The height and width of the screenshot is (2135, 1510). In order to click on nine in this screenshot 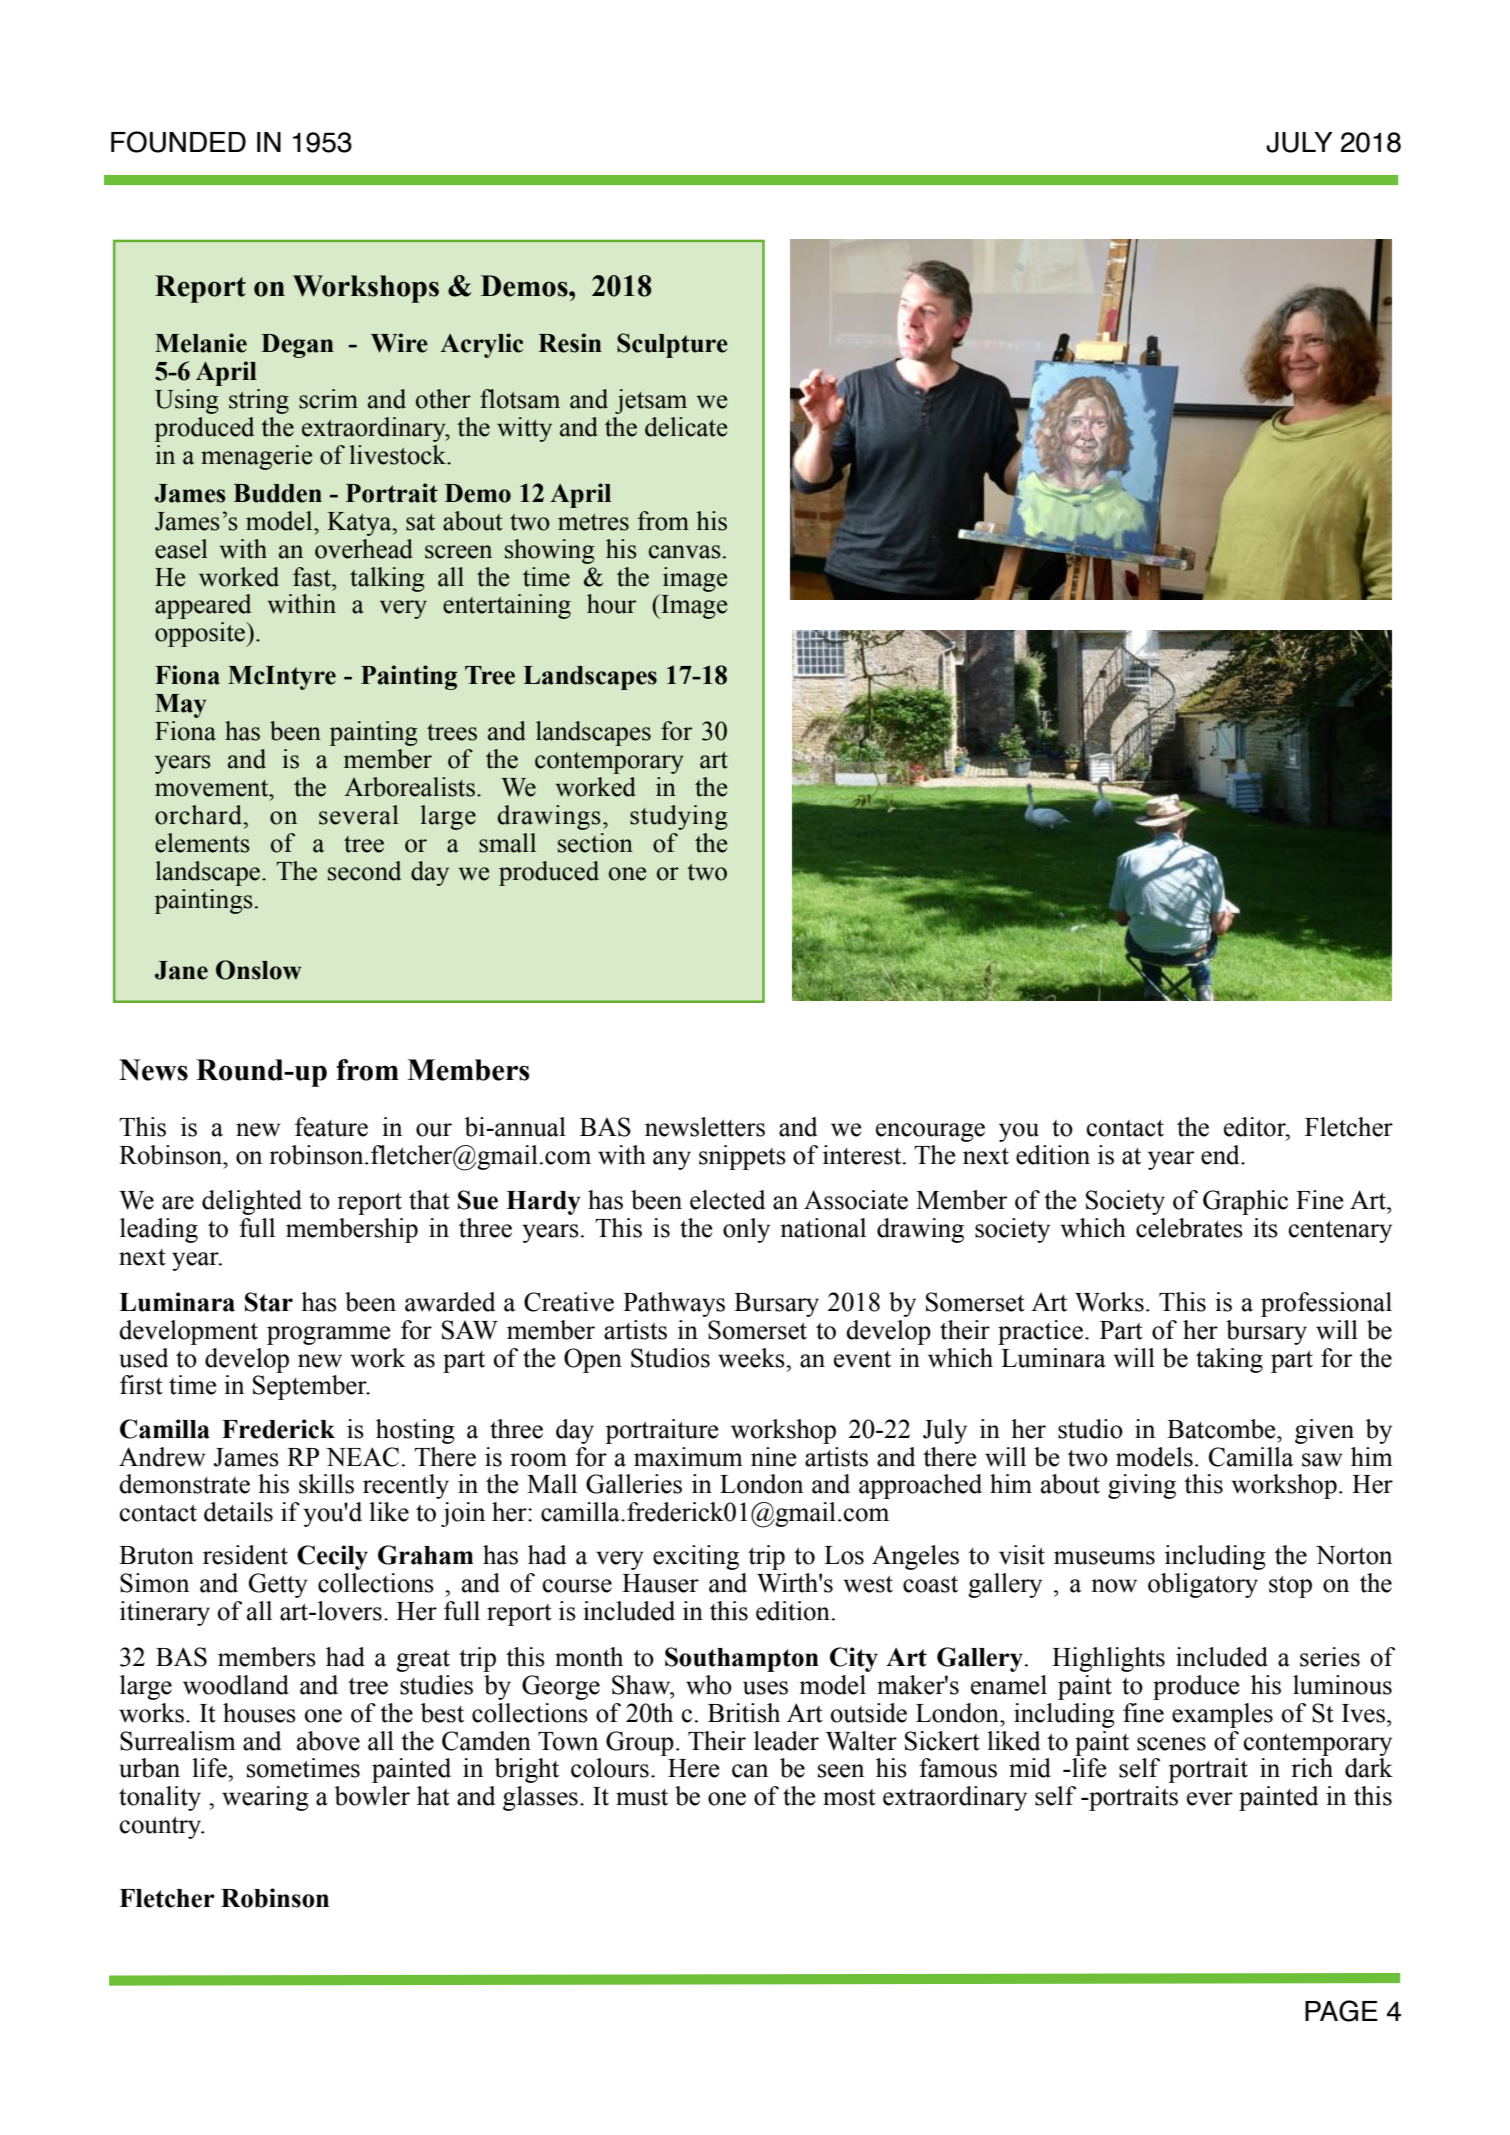, I will do `click(774, 1457)`.
